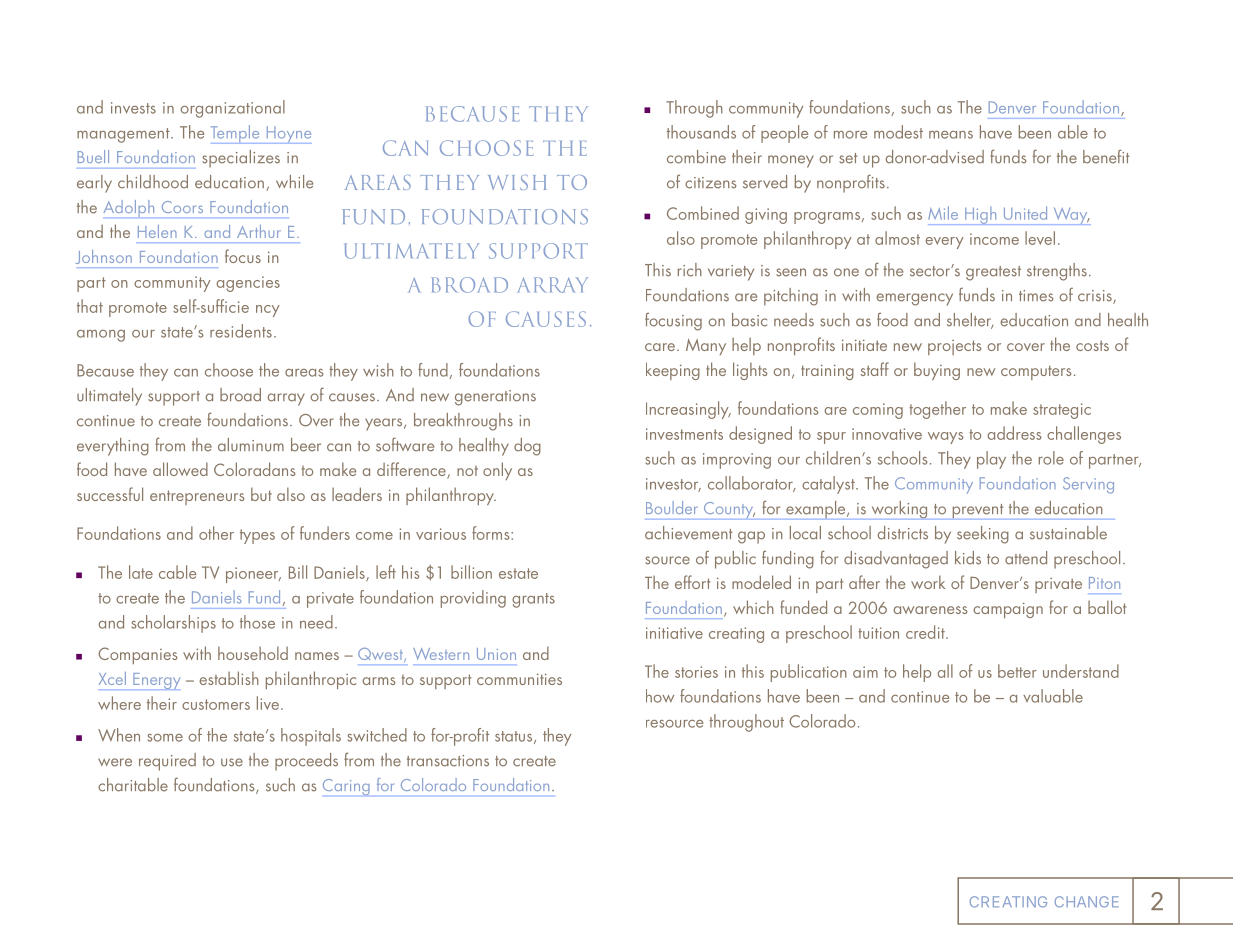 The height and width of the document is (952, 1233). Describe the element at coordinates (951, 135) in the document. I see `means` at that location.
